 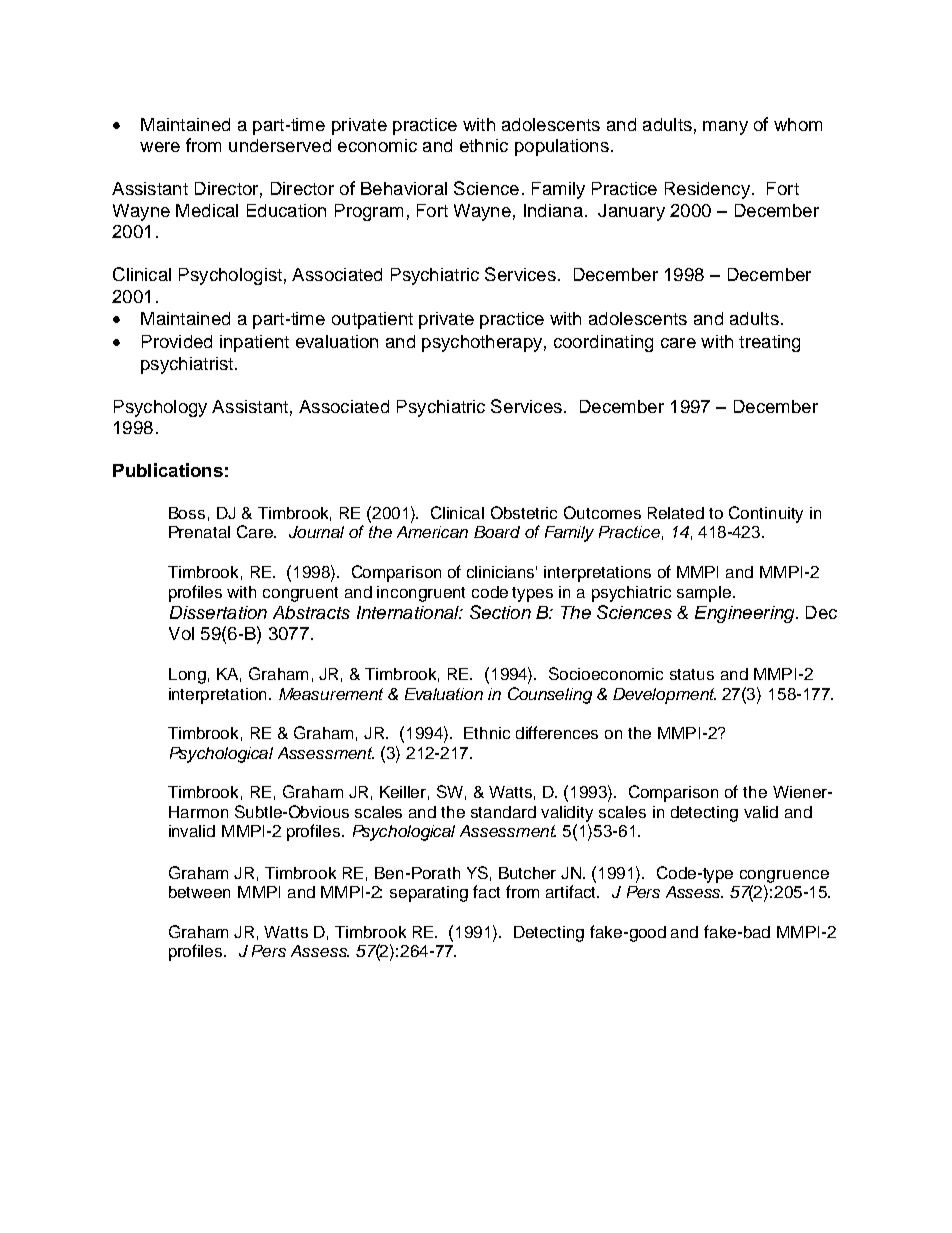 What do you see at coordinates (784, 876) in the image?
I see `congruence` at bounding box center [784, 876].
